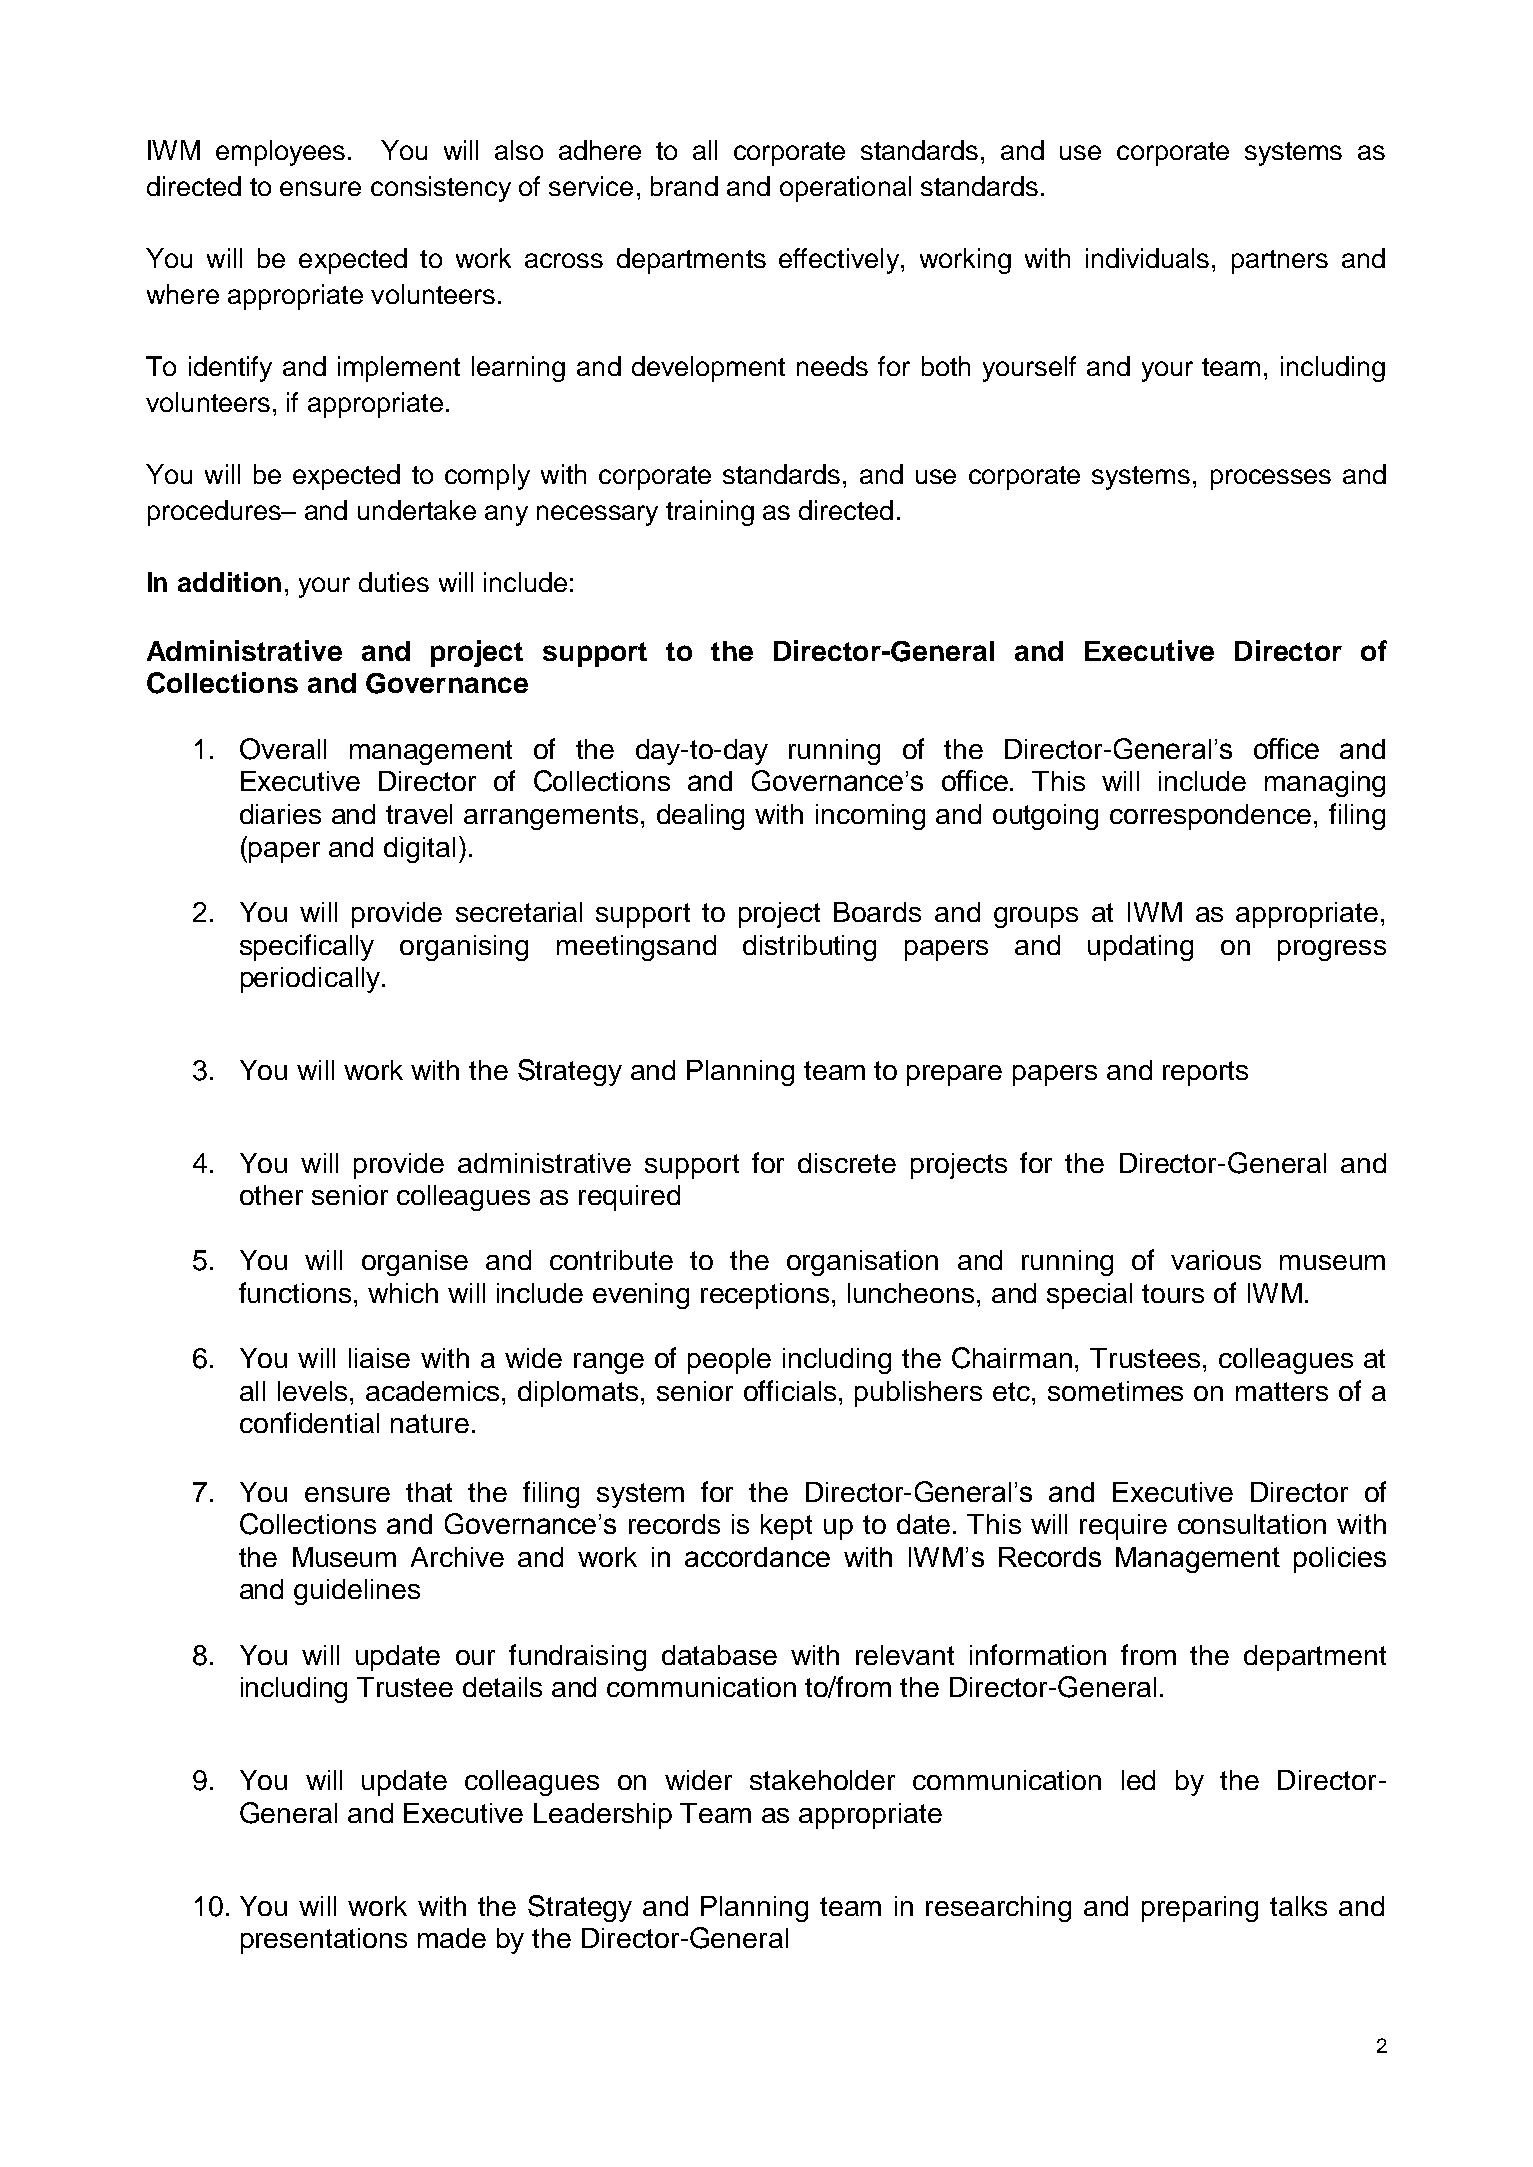 This document has width=1533, height=2167. Describe the element at coordinates (786, 1527) in the document. I see `kept` at that location.
